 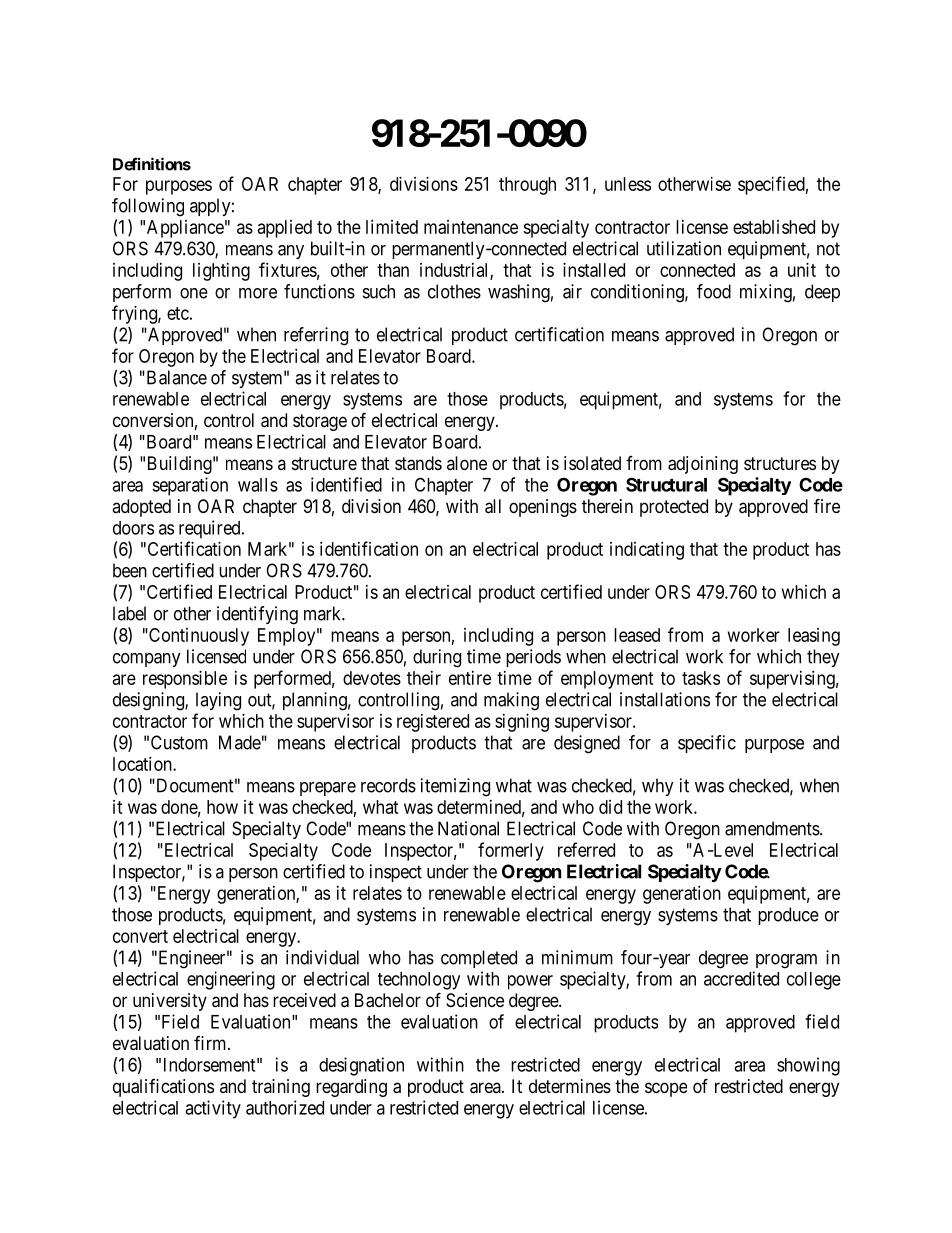 I want to click on established, so click(x=774, y=227).
